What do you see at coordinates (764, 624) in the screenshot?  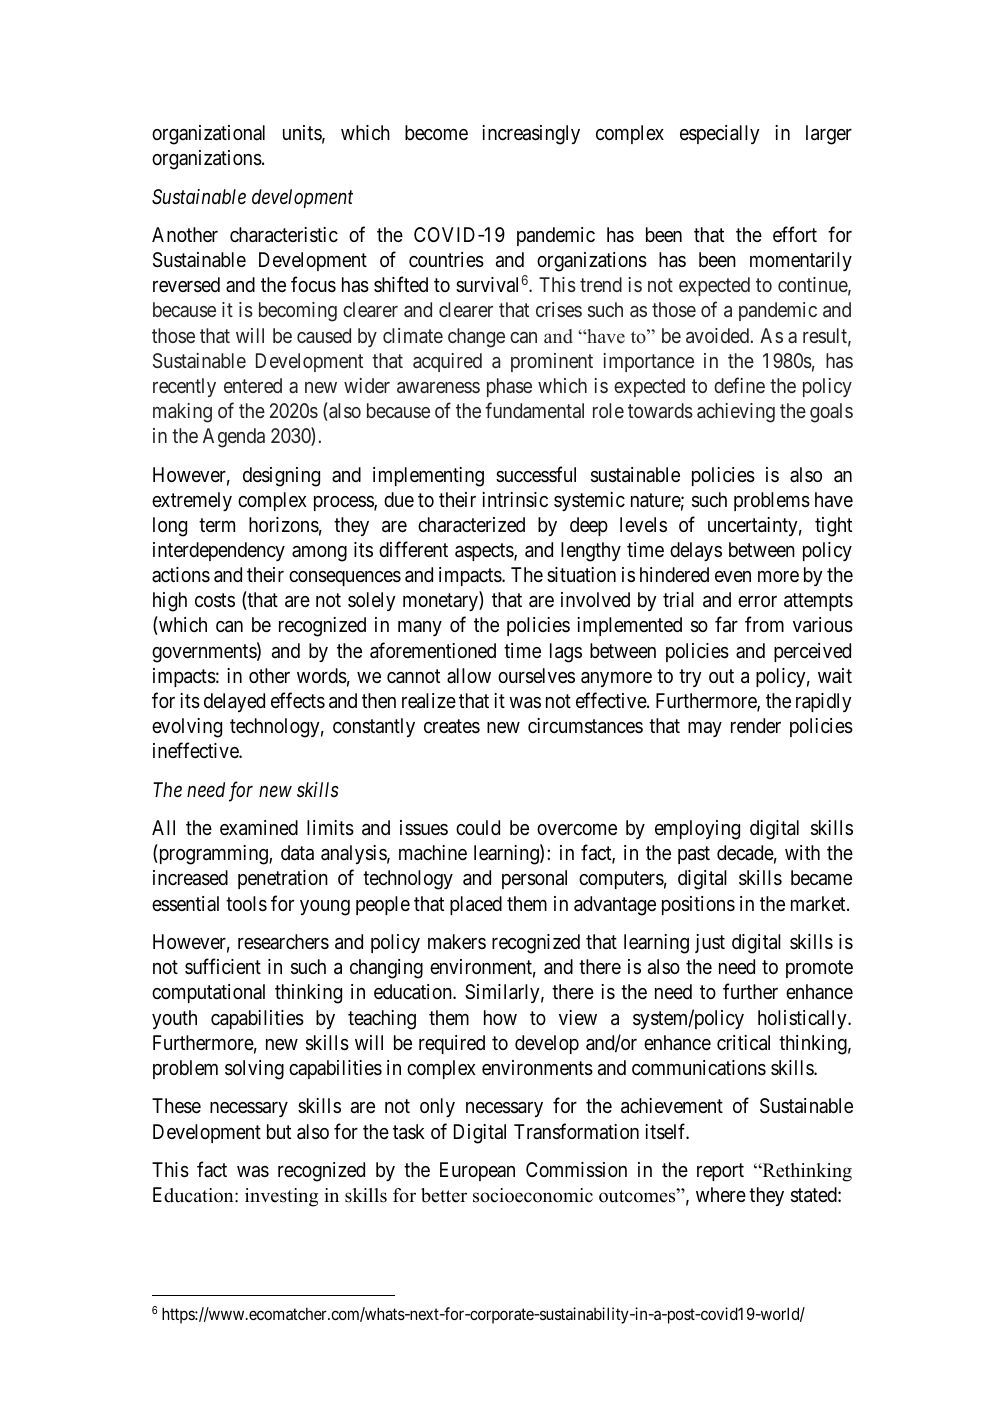 I see `from` at bounding box center [764, 624].
